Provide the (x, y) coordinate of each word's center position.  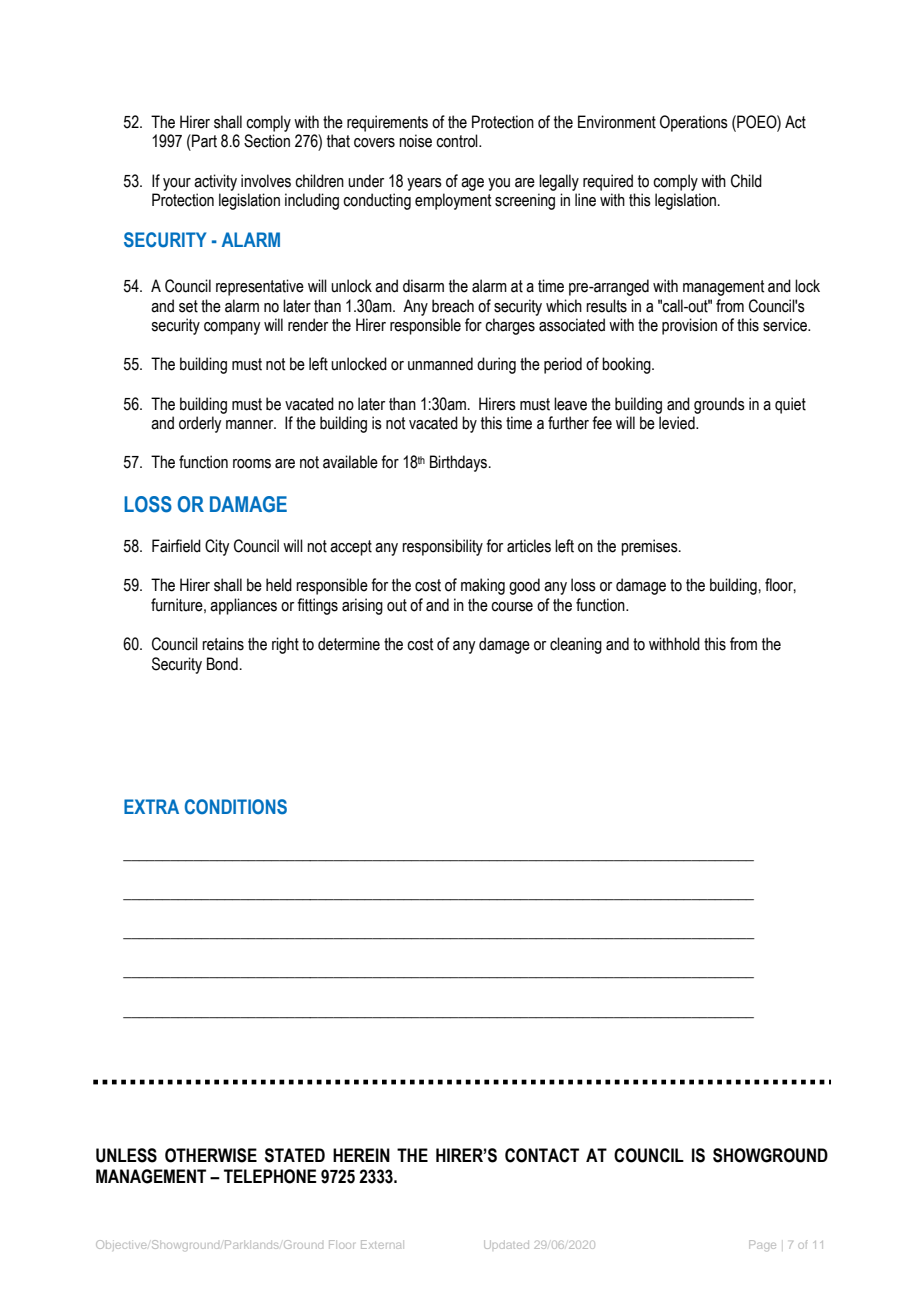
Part (203, 141)
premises (650, 547)
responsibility (442, 547)
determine (349, 644)
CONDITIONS (236, 806)
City (217, 547)
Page (762, 1245)
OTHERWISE (211, 1155)
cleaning (576, 645)
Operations (694, 123)
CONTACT (542, 1155)
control (458, 141)
